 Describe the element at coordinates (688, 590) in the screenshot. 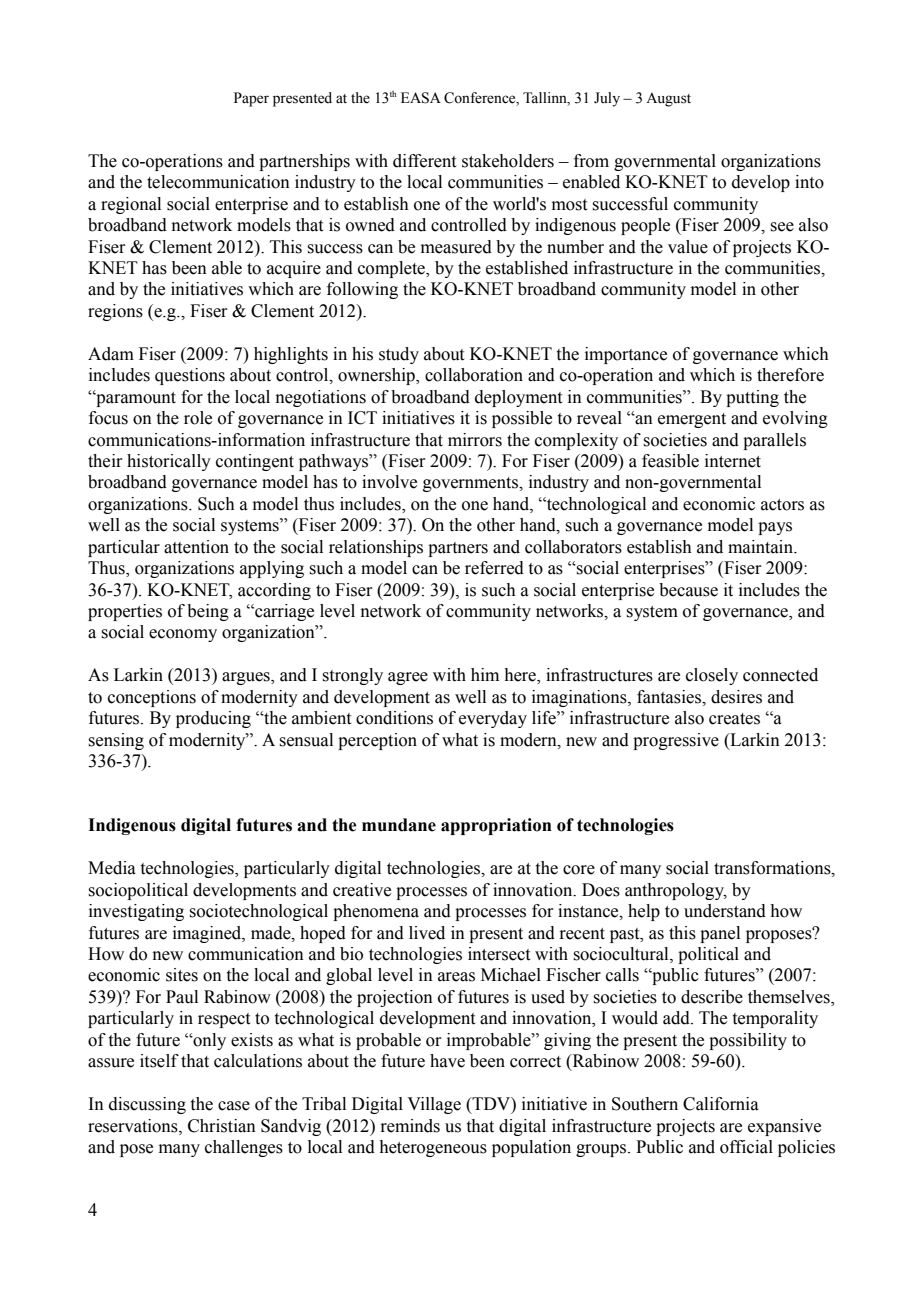

I see `because` at that location.
